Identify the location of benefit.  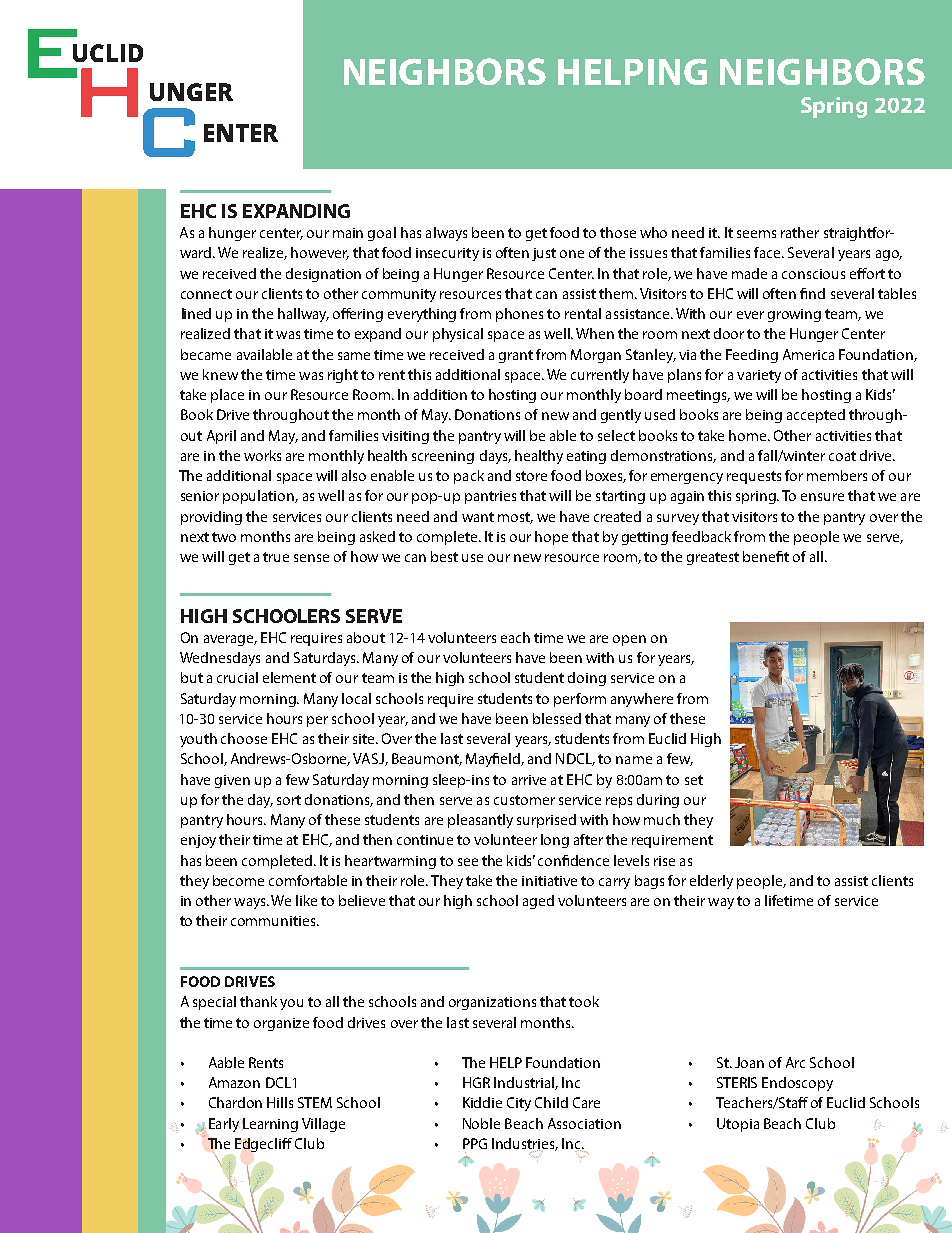
(766, 556).
